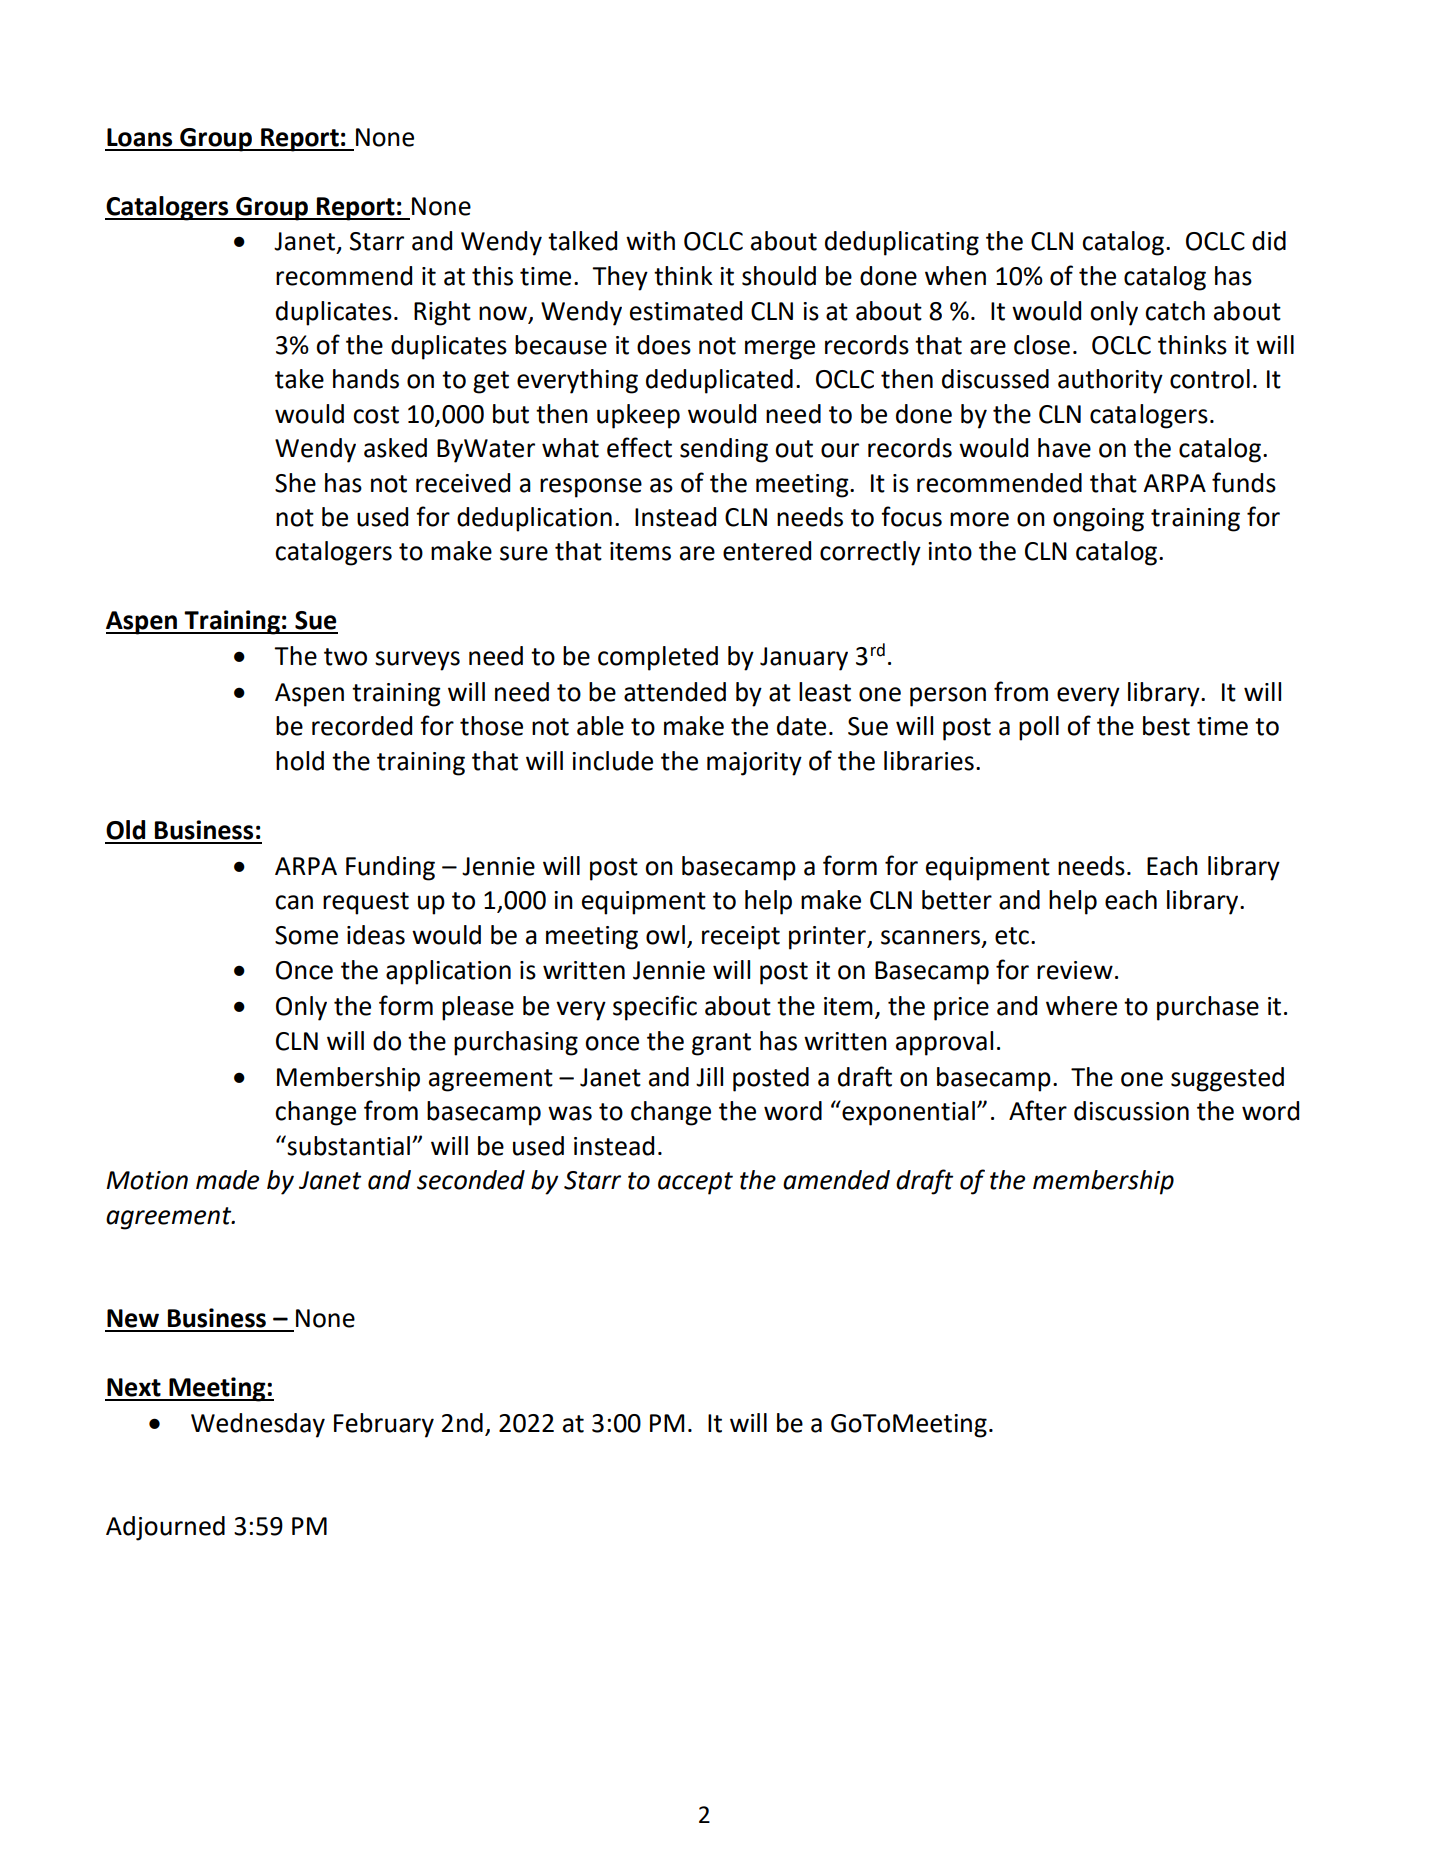 This document has width=1438, height=1861. What do you see at coordinates (754, 764) in the document?
I see `majority` at bounding box center [754, 764].
